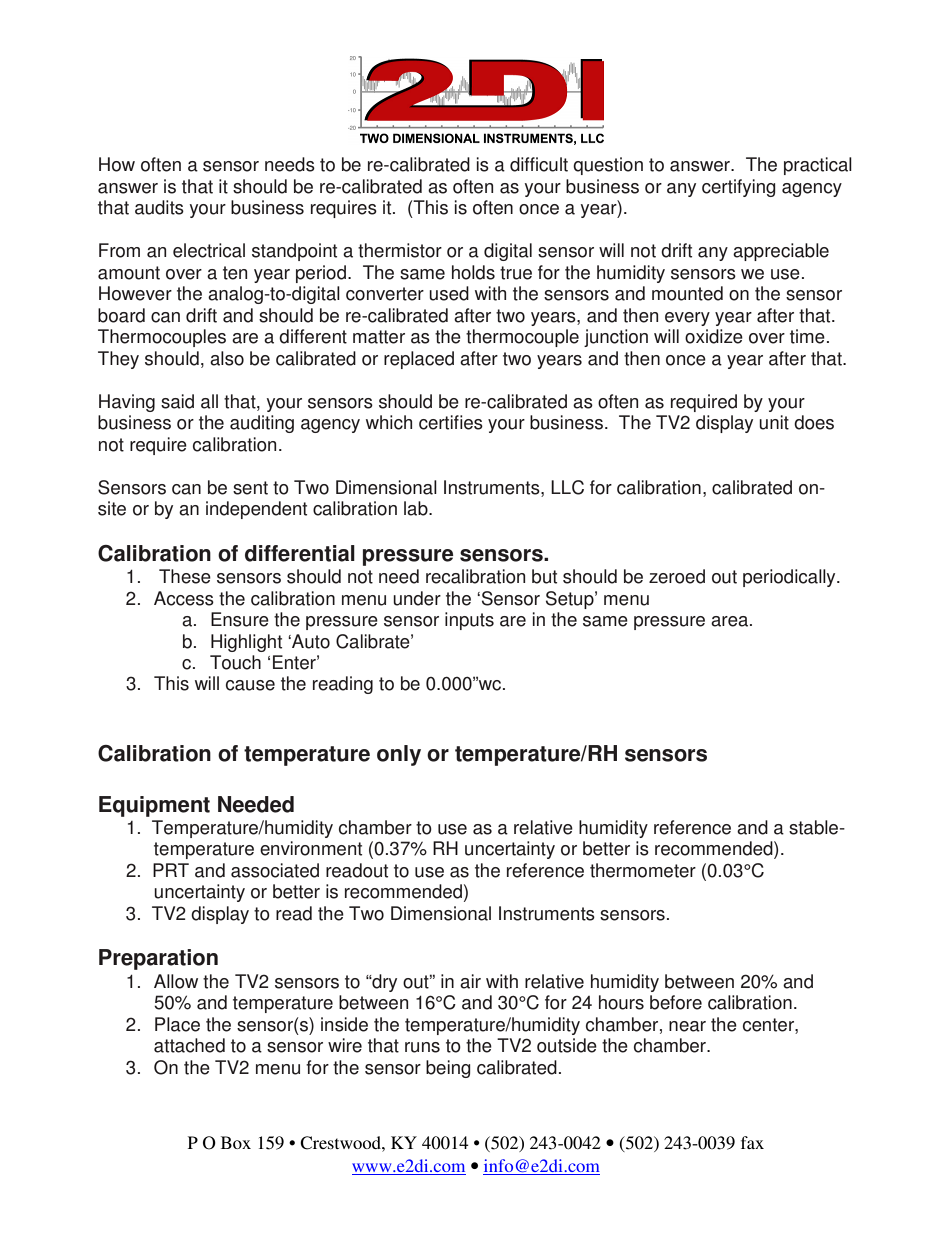 This screenshot has height=1233, width=952. Describe the element at coordinates (731, 621) in the screenshot. I see `area` at that location.
